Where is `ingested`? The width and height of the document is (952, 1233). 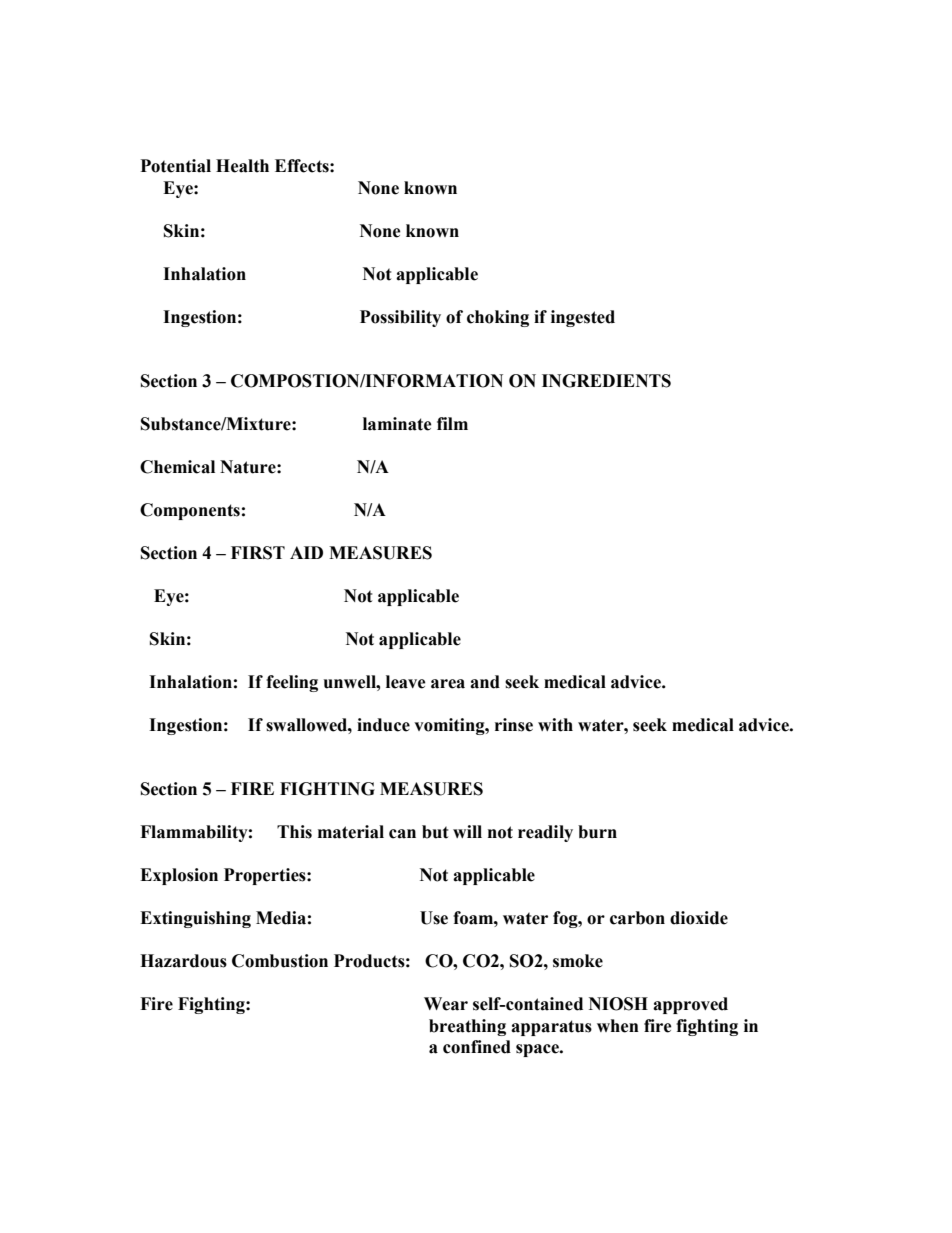
ingested is located at coordinates (583, 318).
